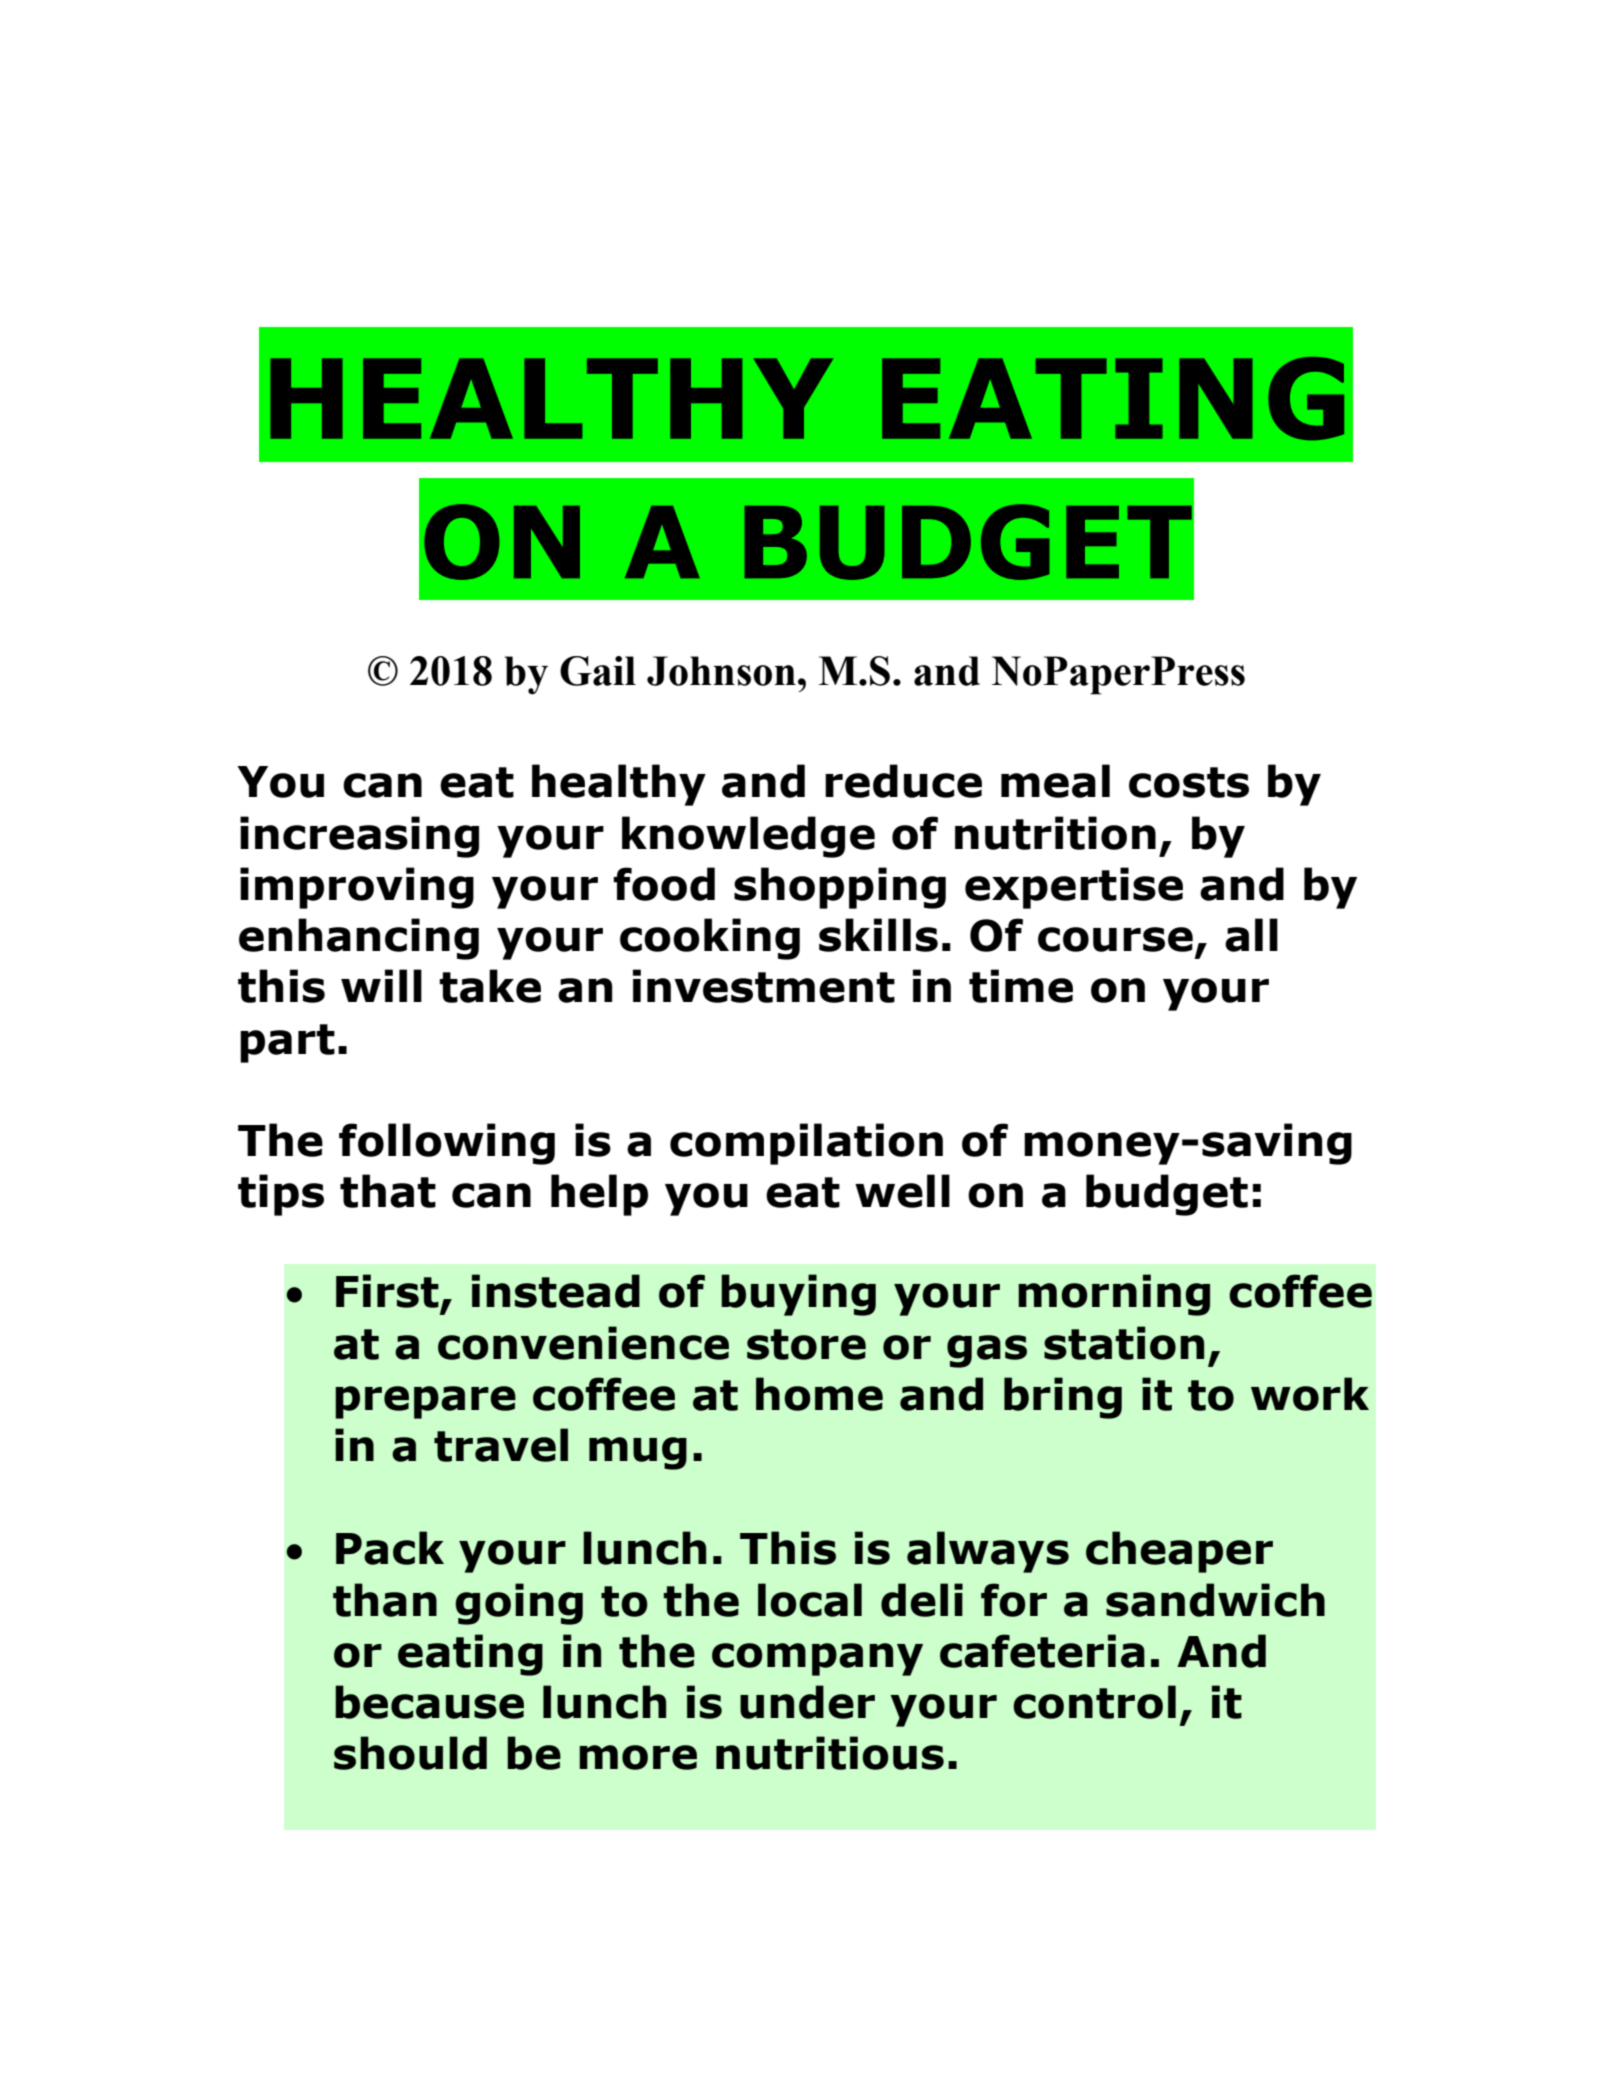  I want to click on Gail, so click(598, 671).
